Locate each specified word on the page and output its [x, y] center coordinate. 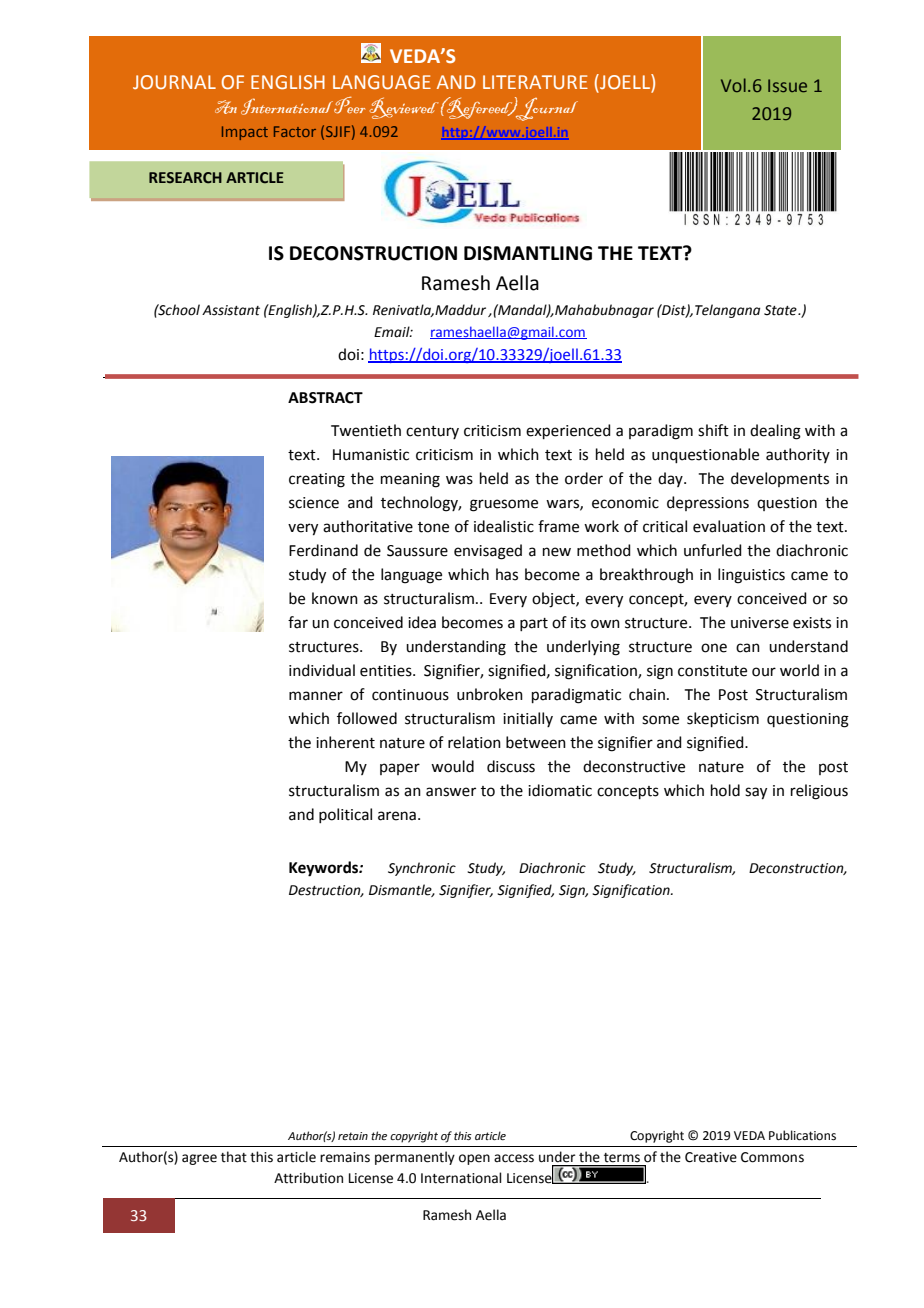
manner [316, 696]
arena [397, 816]
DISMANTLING [528, 253]
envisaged [488, 552]
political [345, 815]
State [781, 310]
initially [528, 719]
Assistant [231, 310]
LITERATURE [535, 82]
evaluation [729, 526]
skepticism [723, 719]
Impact [245, 133]
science [314, 503]
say [756, 793]
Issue [787, 85]
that [234, 1157]
